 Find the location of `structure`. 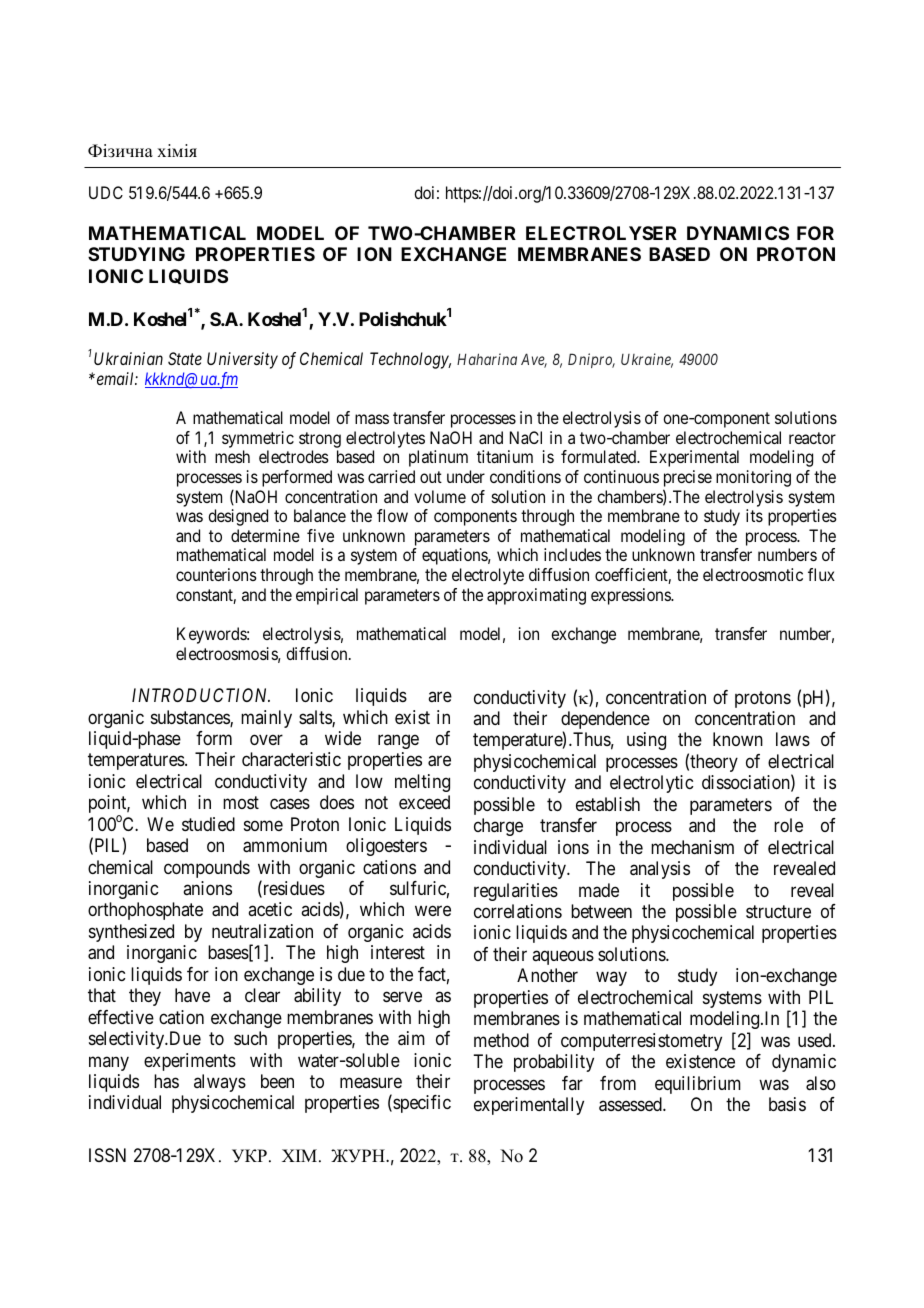

structure is located at coordinates (778, 911).
